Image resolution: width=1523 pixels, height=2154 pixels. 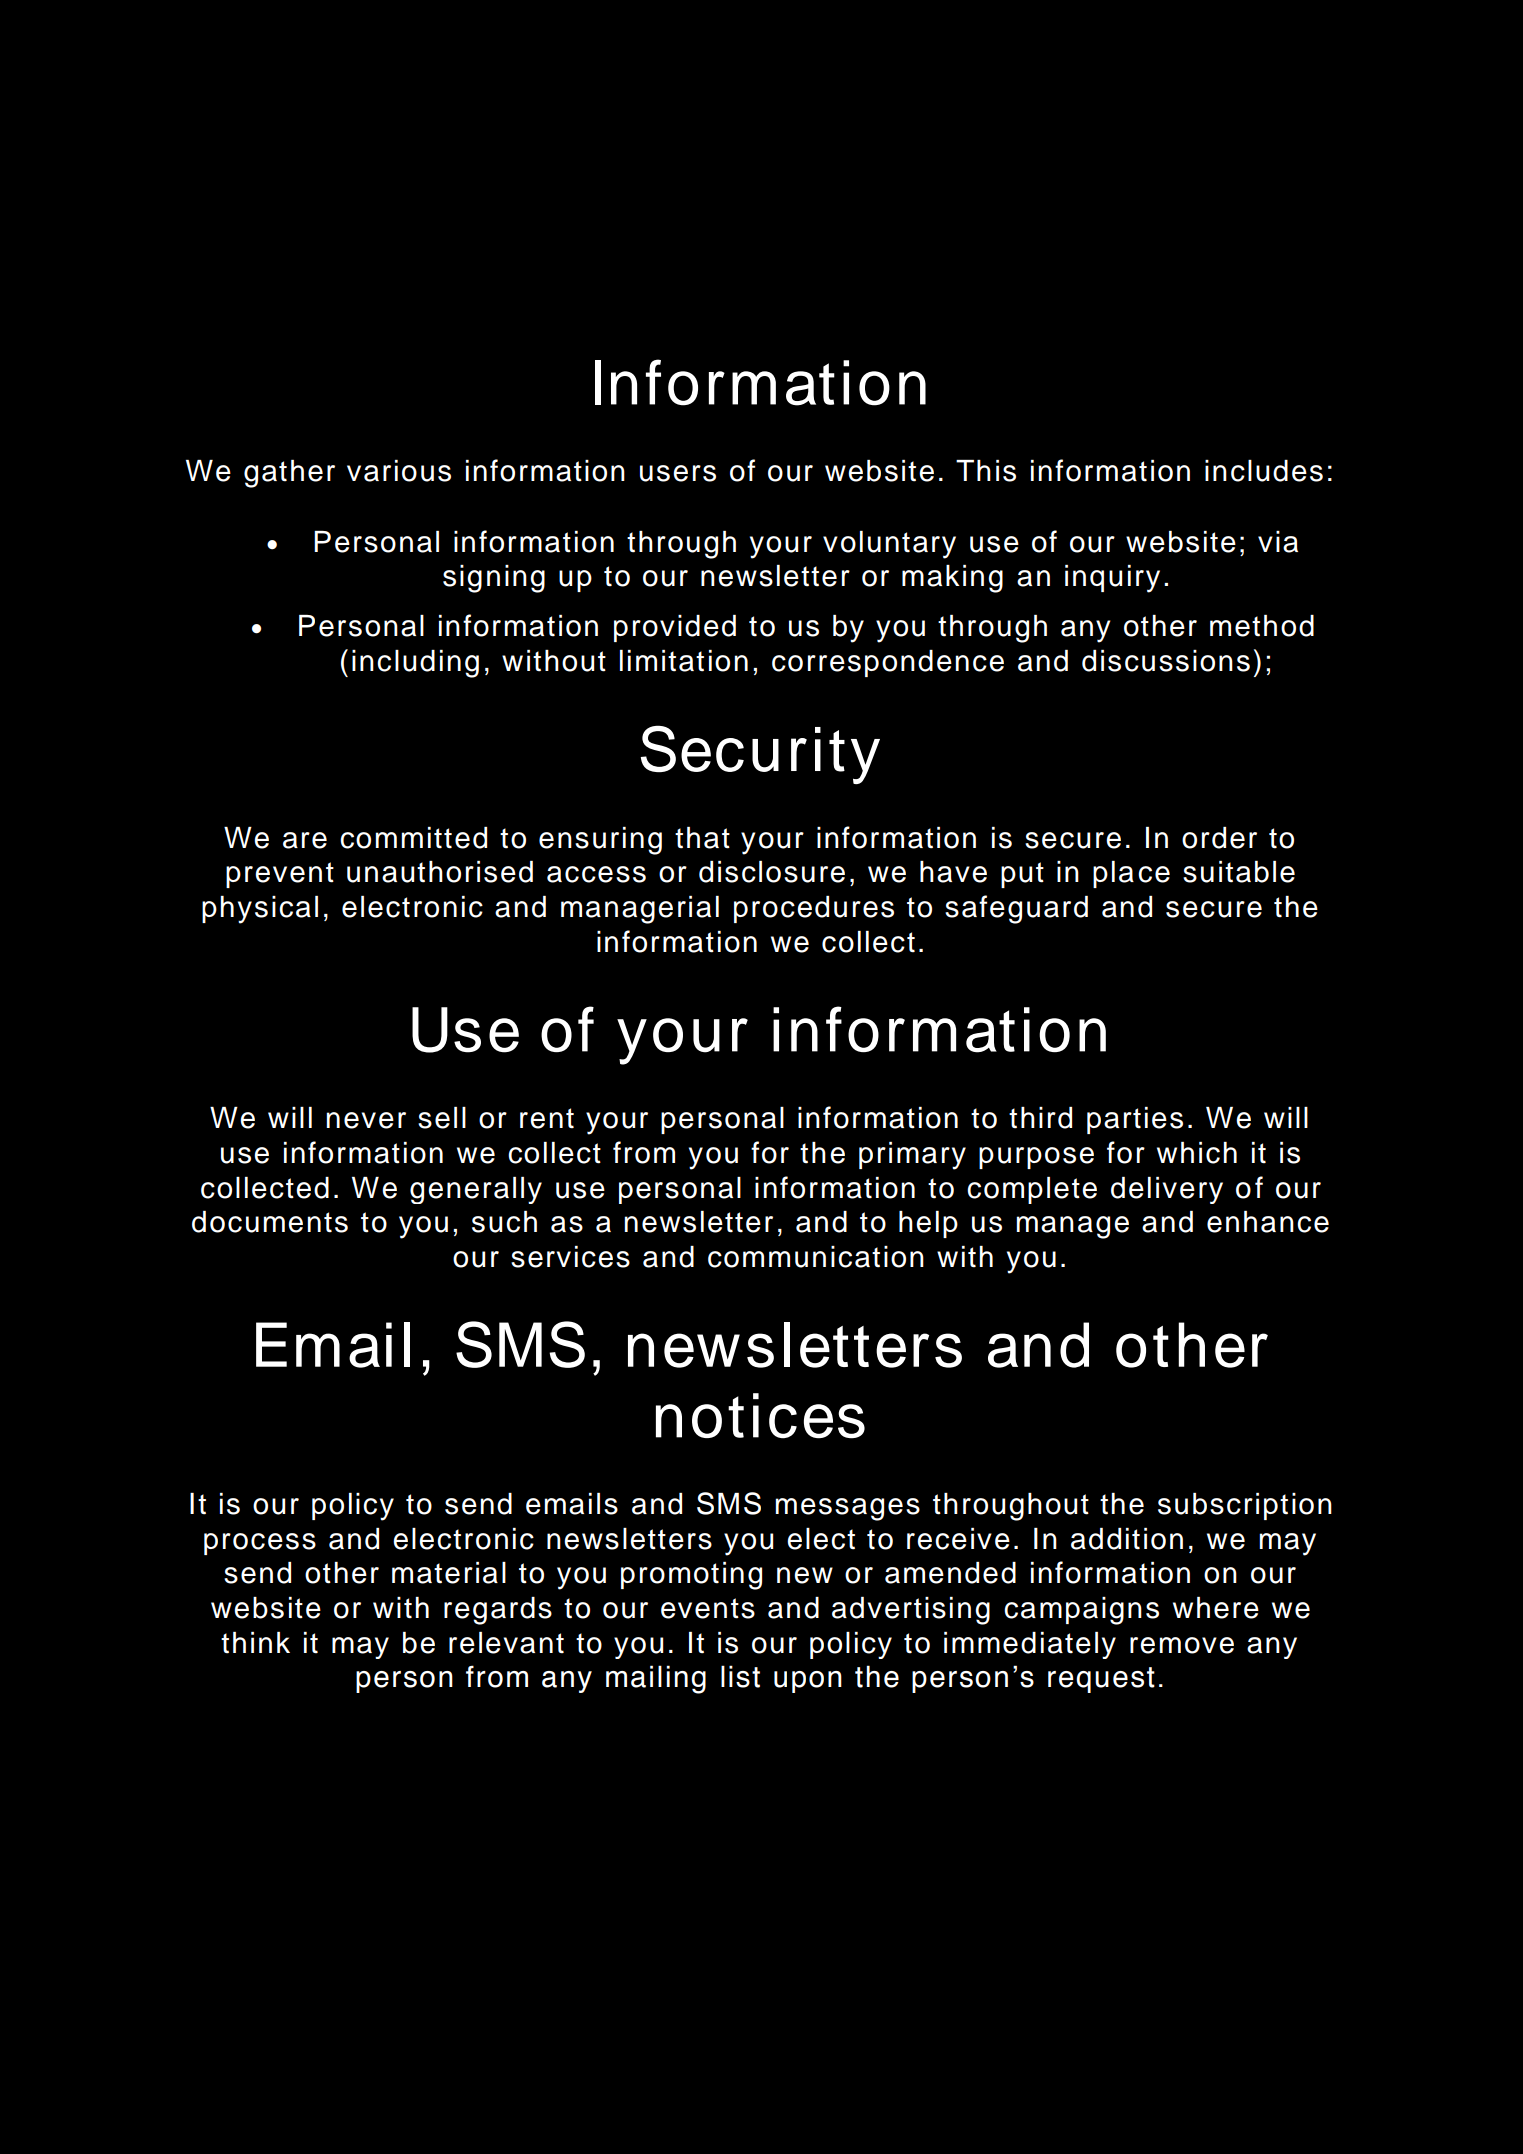 What do you see at coordinates (912, 1156) in the screenshot?
I see `primary` at bounding box center [912, 1156].
